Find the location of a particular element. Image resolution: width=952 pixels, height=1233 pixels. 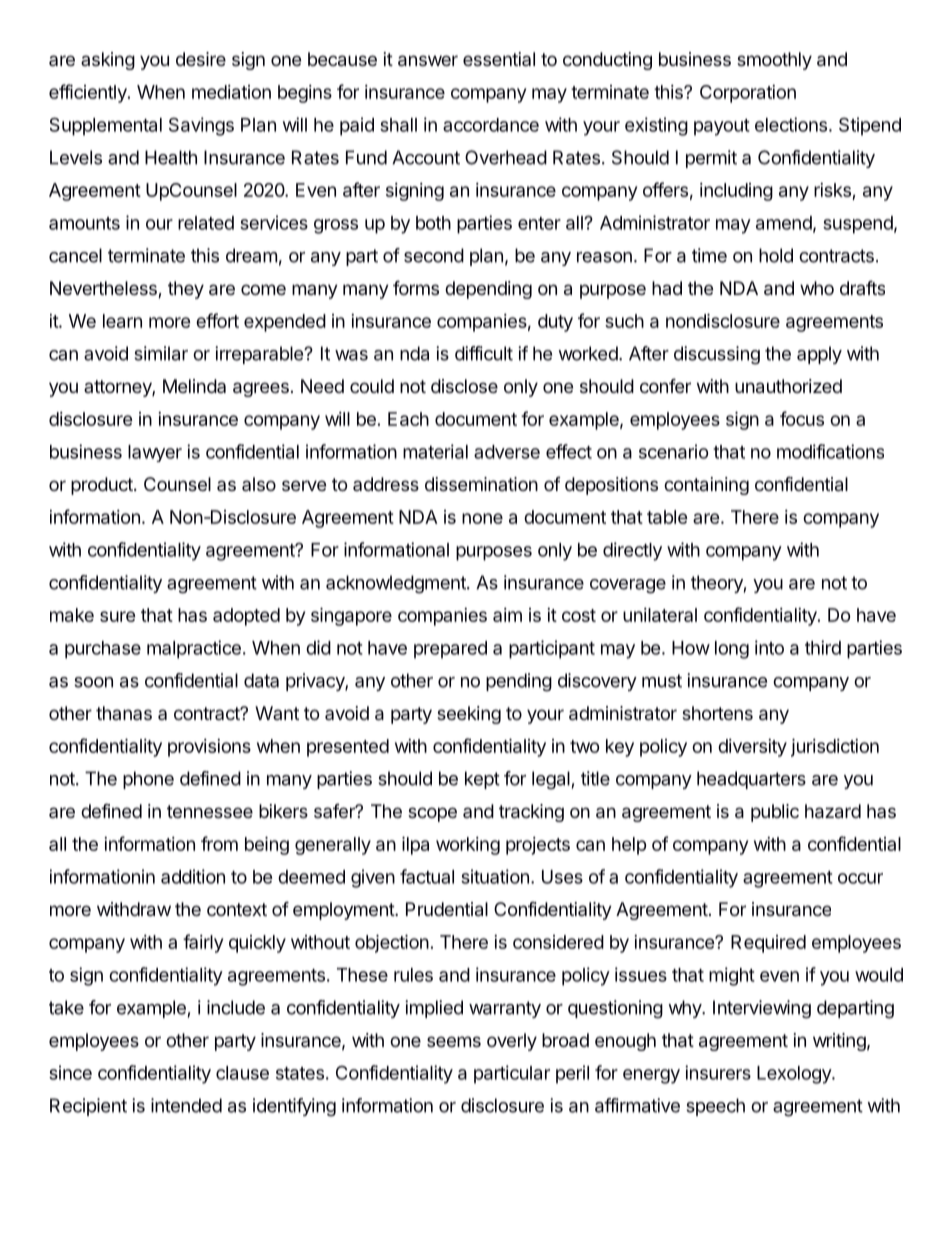

essential is located at coordinates (499, 59).
